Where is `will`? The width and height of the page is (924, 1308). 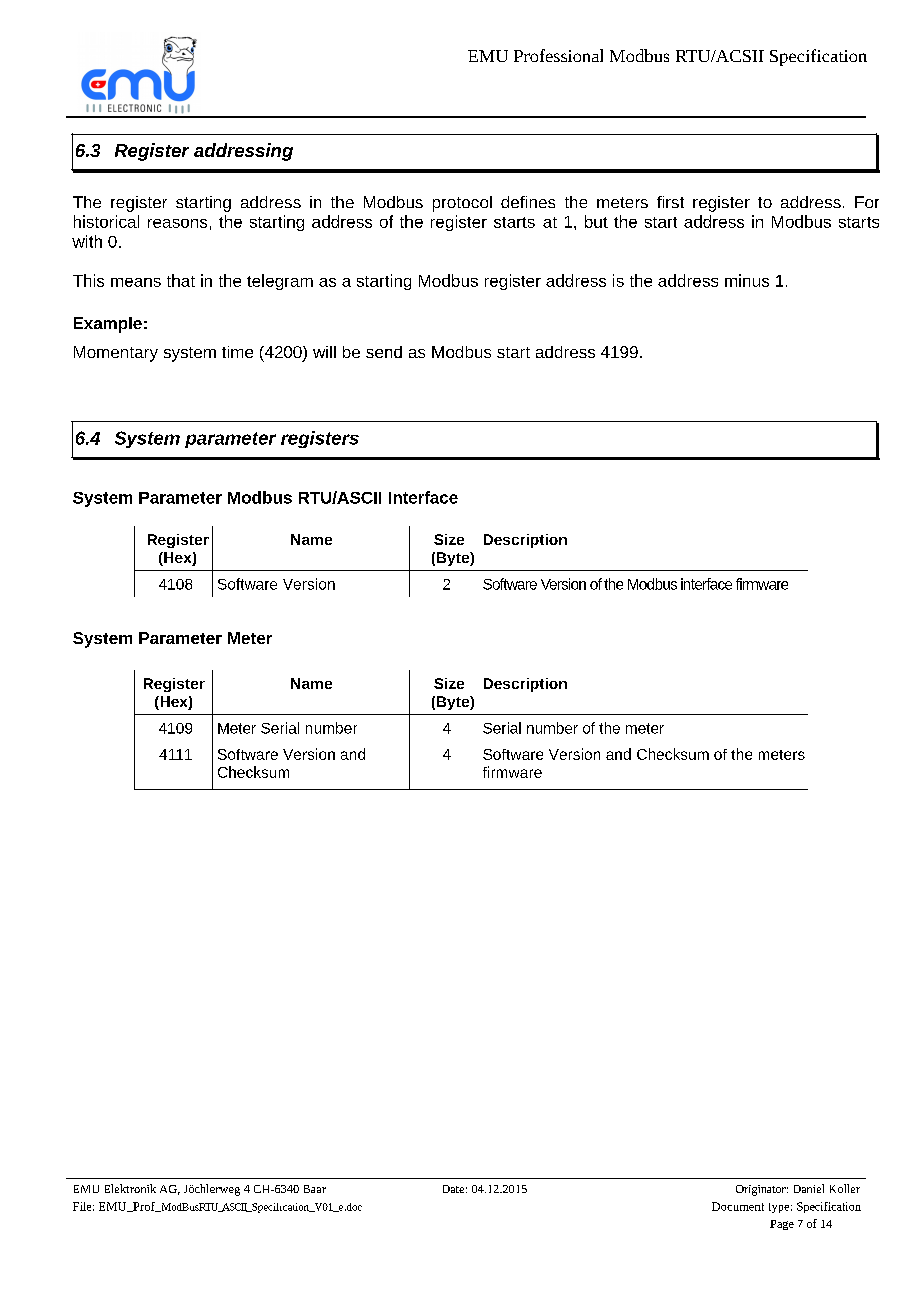 will is located at coordinates (324, 352).
